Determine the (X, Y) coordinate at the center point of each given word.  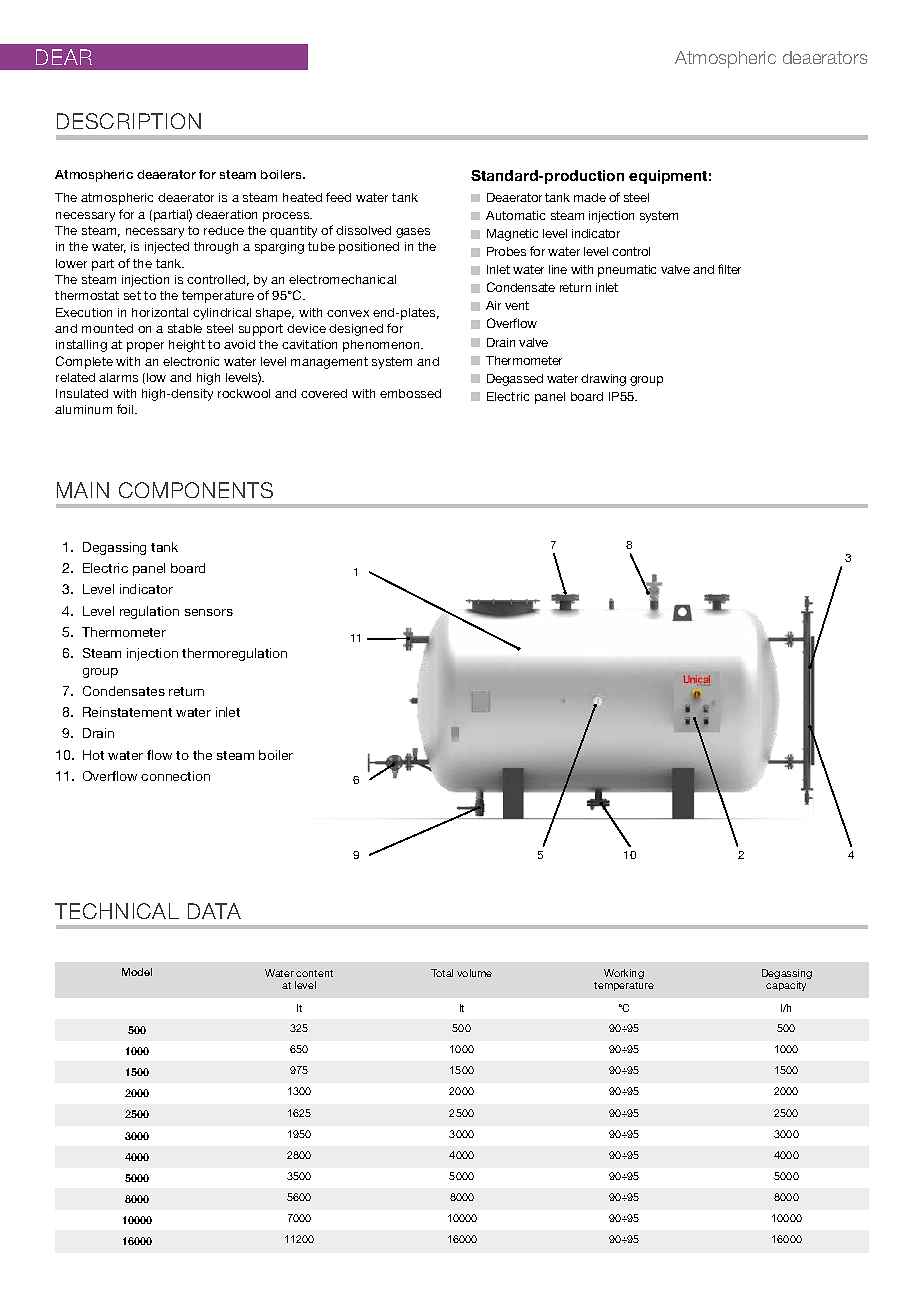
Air (493, 305)
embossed (410, 393)
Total (442, 973)
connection (175, 776)
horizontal (160, 312)
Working (624, 974)
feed (338, 197)
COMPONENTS (196, 490)
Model (137, 972)
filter (729, 269)
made (590, 197)
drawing (603, 380)
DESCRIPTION (129, 121)
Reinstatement (127, 712)
